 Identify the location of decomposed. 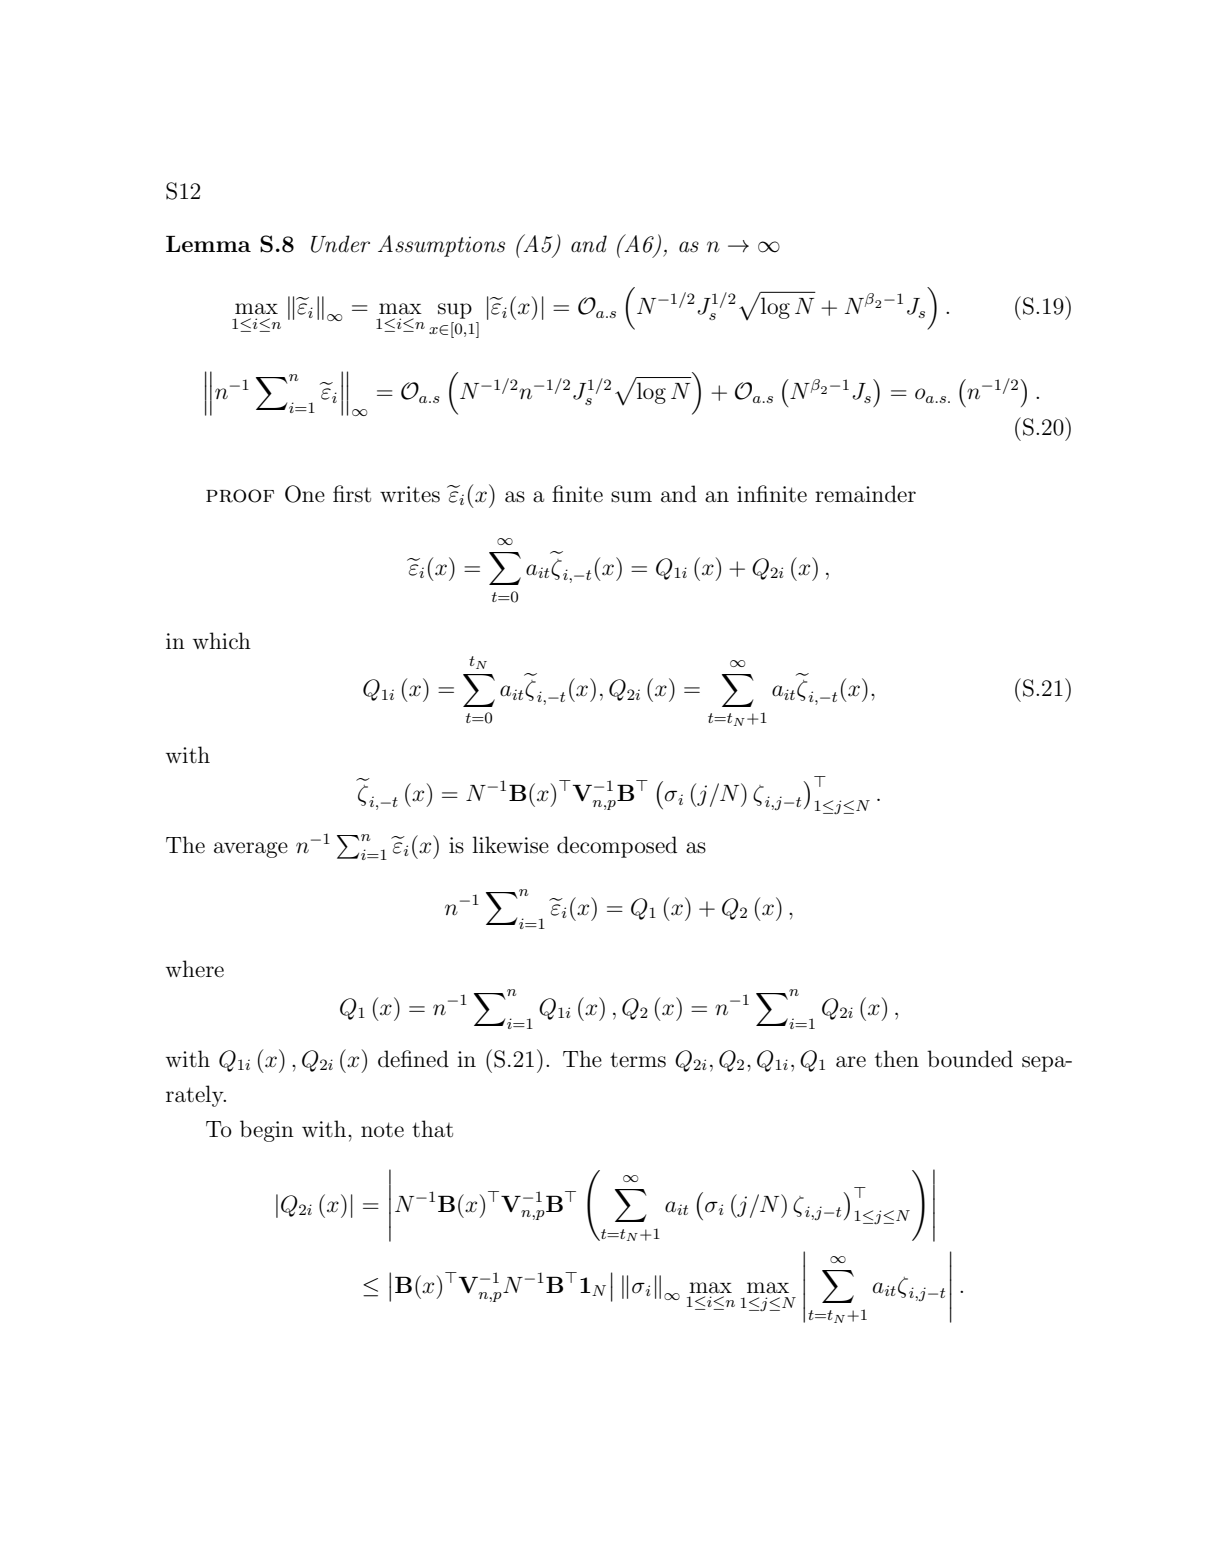
(617, 847).
